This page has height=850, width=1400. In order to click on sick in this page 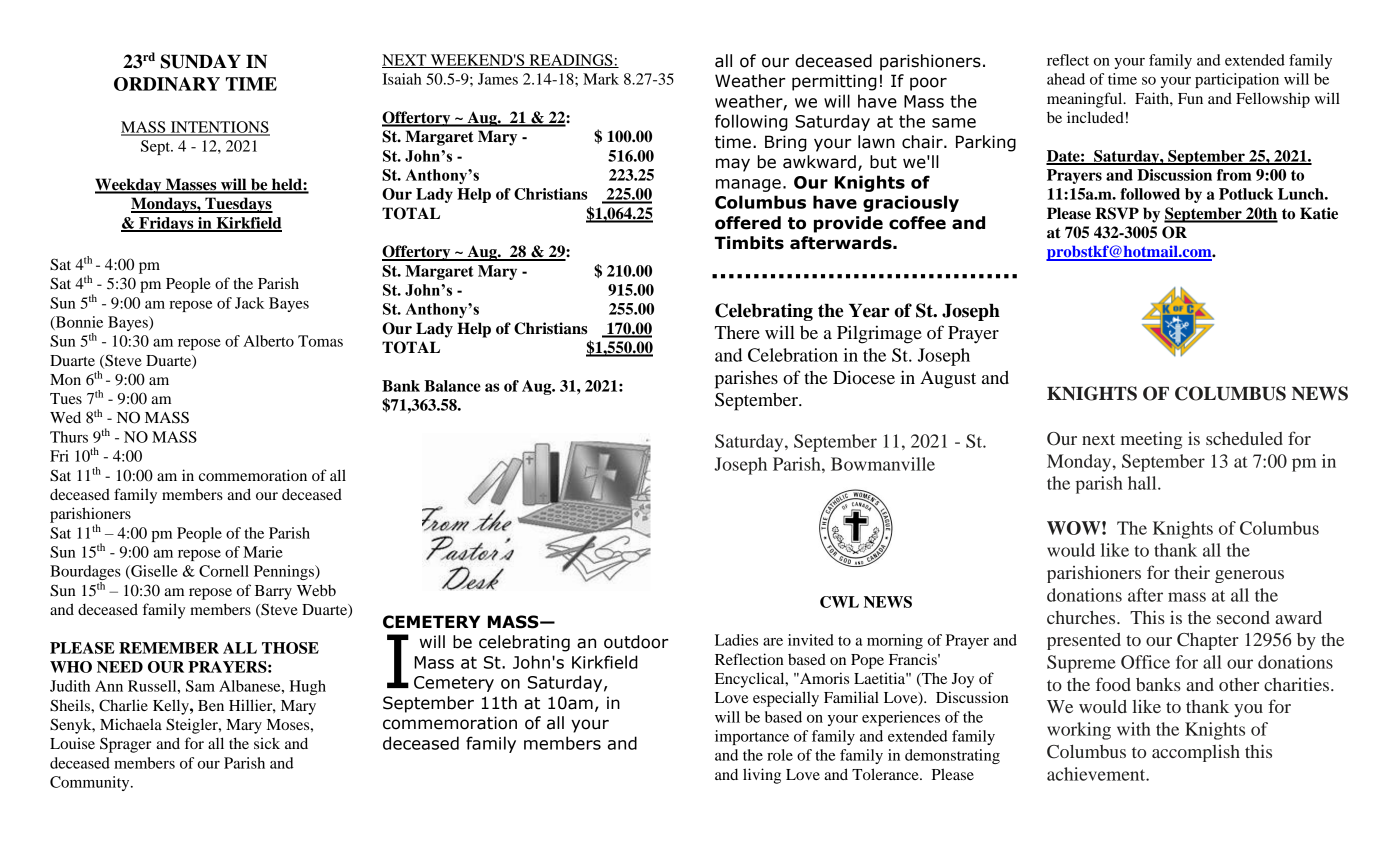, I will do `click(267, 743)`.
